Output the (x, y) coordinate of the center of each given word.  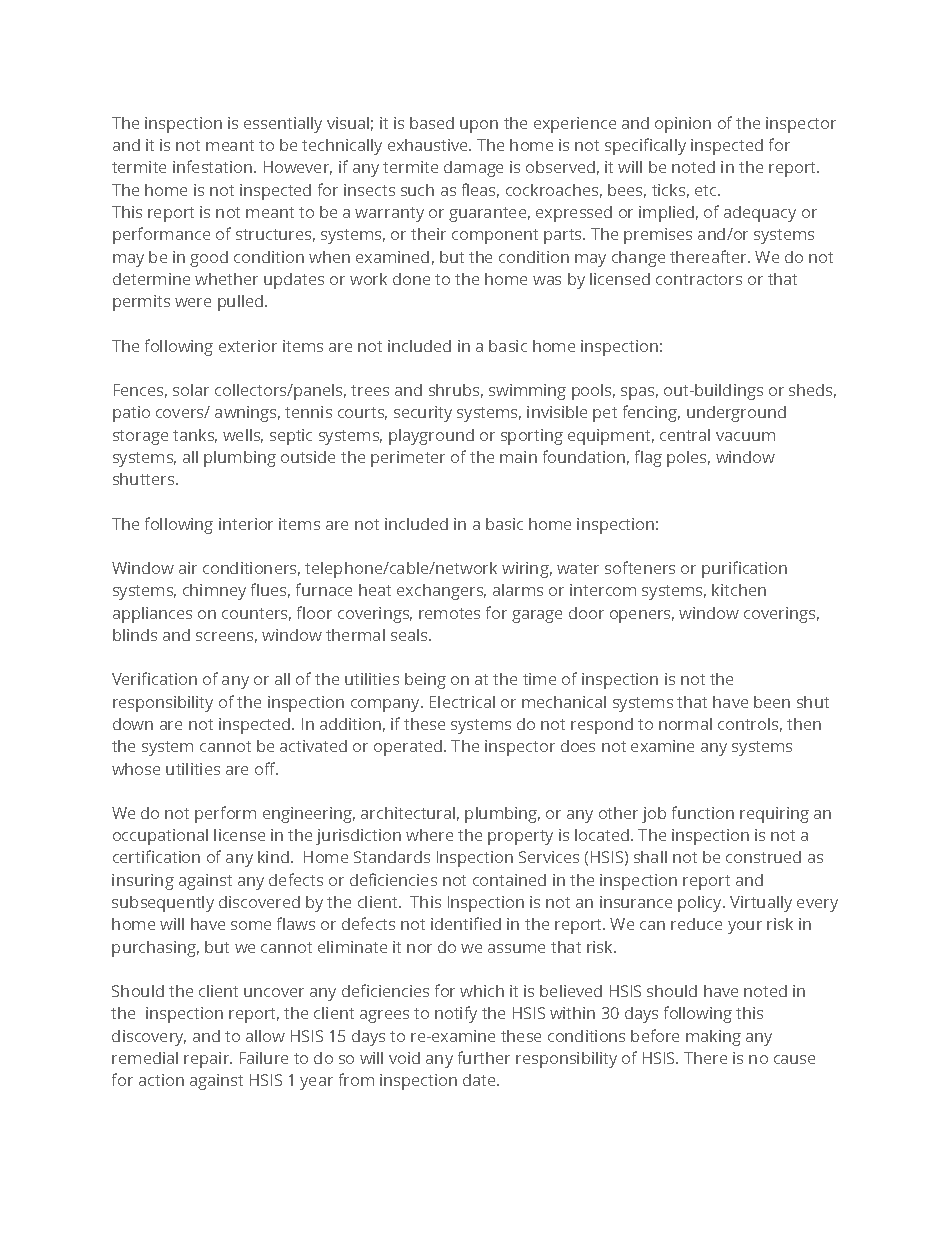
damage (473, 169)
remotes (449, 613)
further (484, 1057)
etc (707, 190)
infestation (214, 166)
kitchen (739, 590)
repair (208, 1060)
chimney (214, 592)
